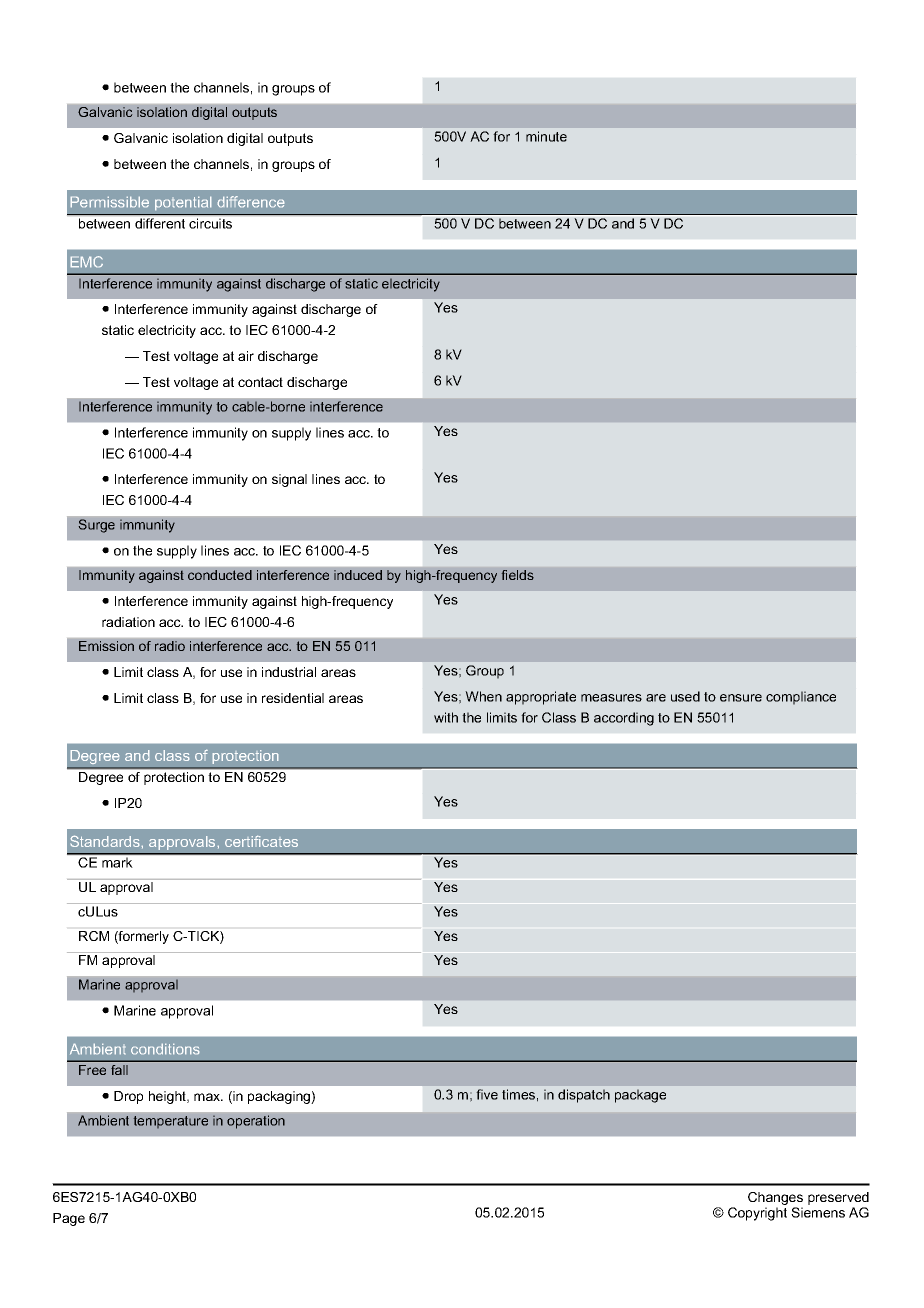 The height and width of the document is (1308, 924). I want to click on Standards, so click(105, 841).
